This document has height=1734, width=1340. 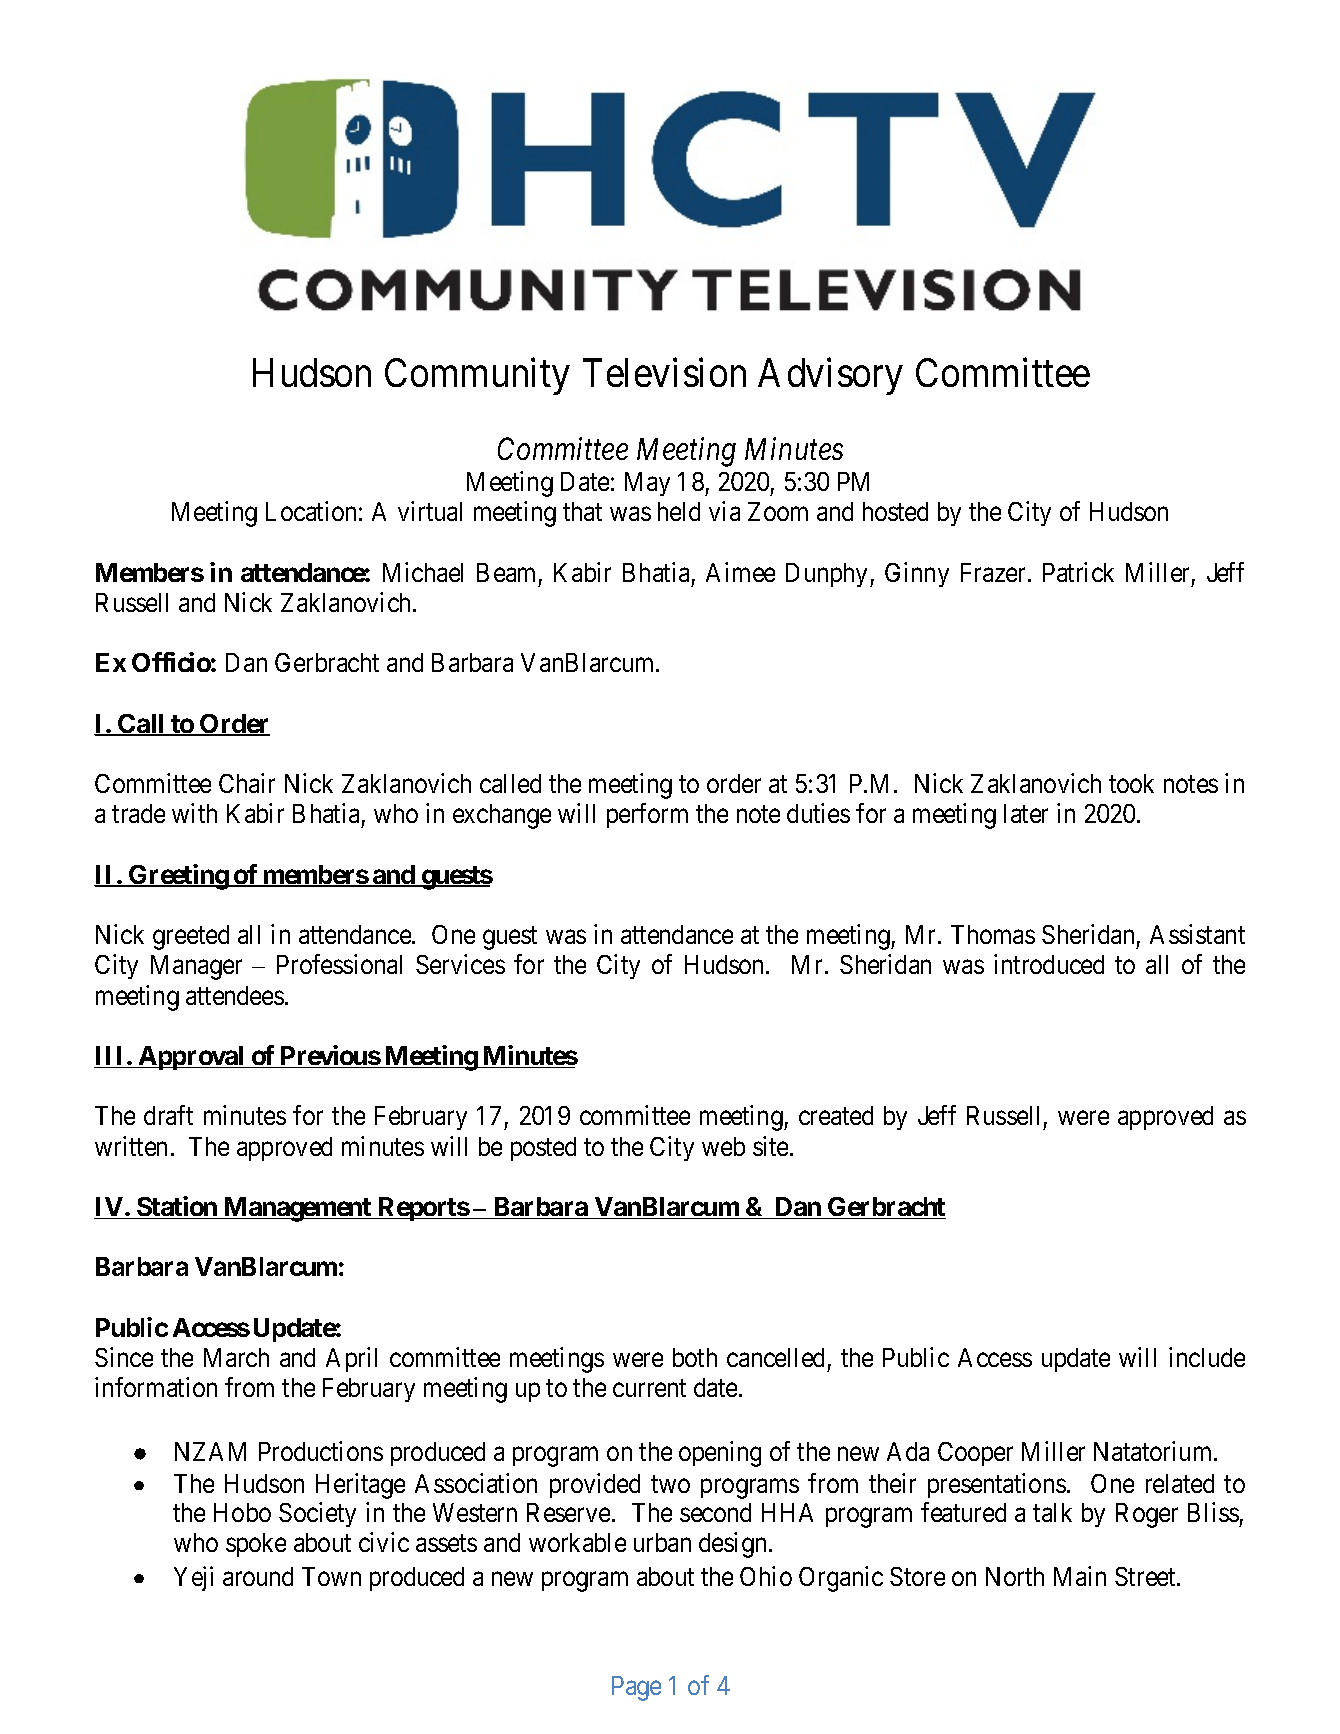 I want to click on Television, so click(x=664, y=372).
